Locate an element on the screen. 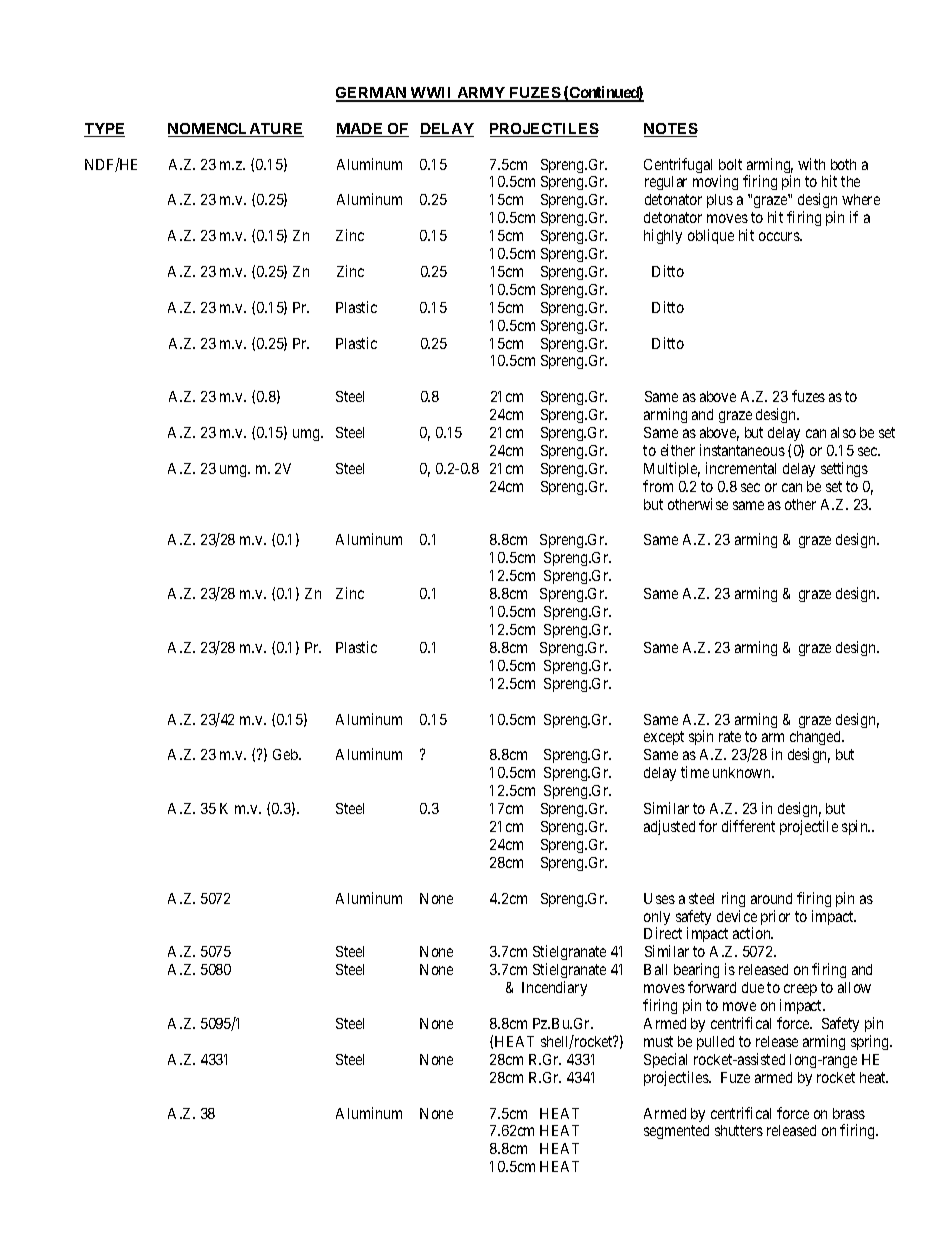  ARMY is located at coordinates (481, 94).
